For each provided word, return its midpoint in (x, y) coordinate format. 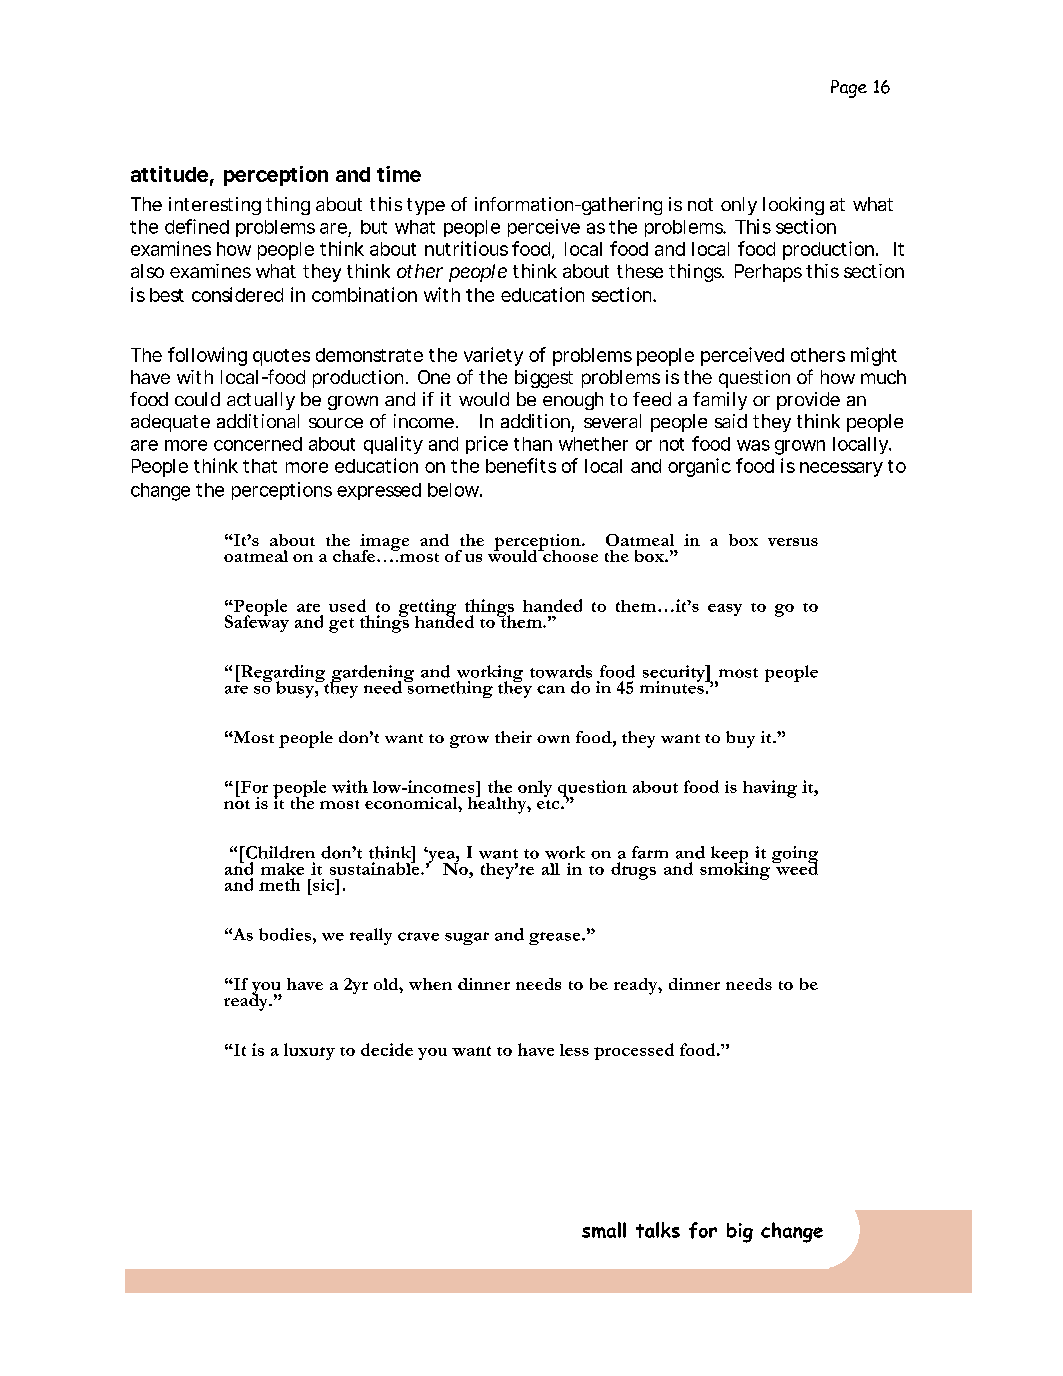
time (399, 174)
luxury (309, 1051)
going (795, 856)
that (260, 466)
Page (849, 89)
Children (279, 852)
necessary (841, 469)
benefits (521, 465)
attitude (169, 174)
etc (549, 804)
